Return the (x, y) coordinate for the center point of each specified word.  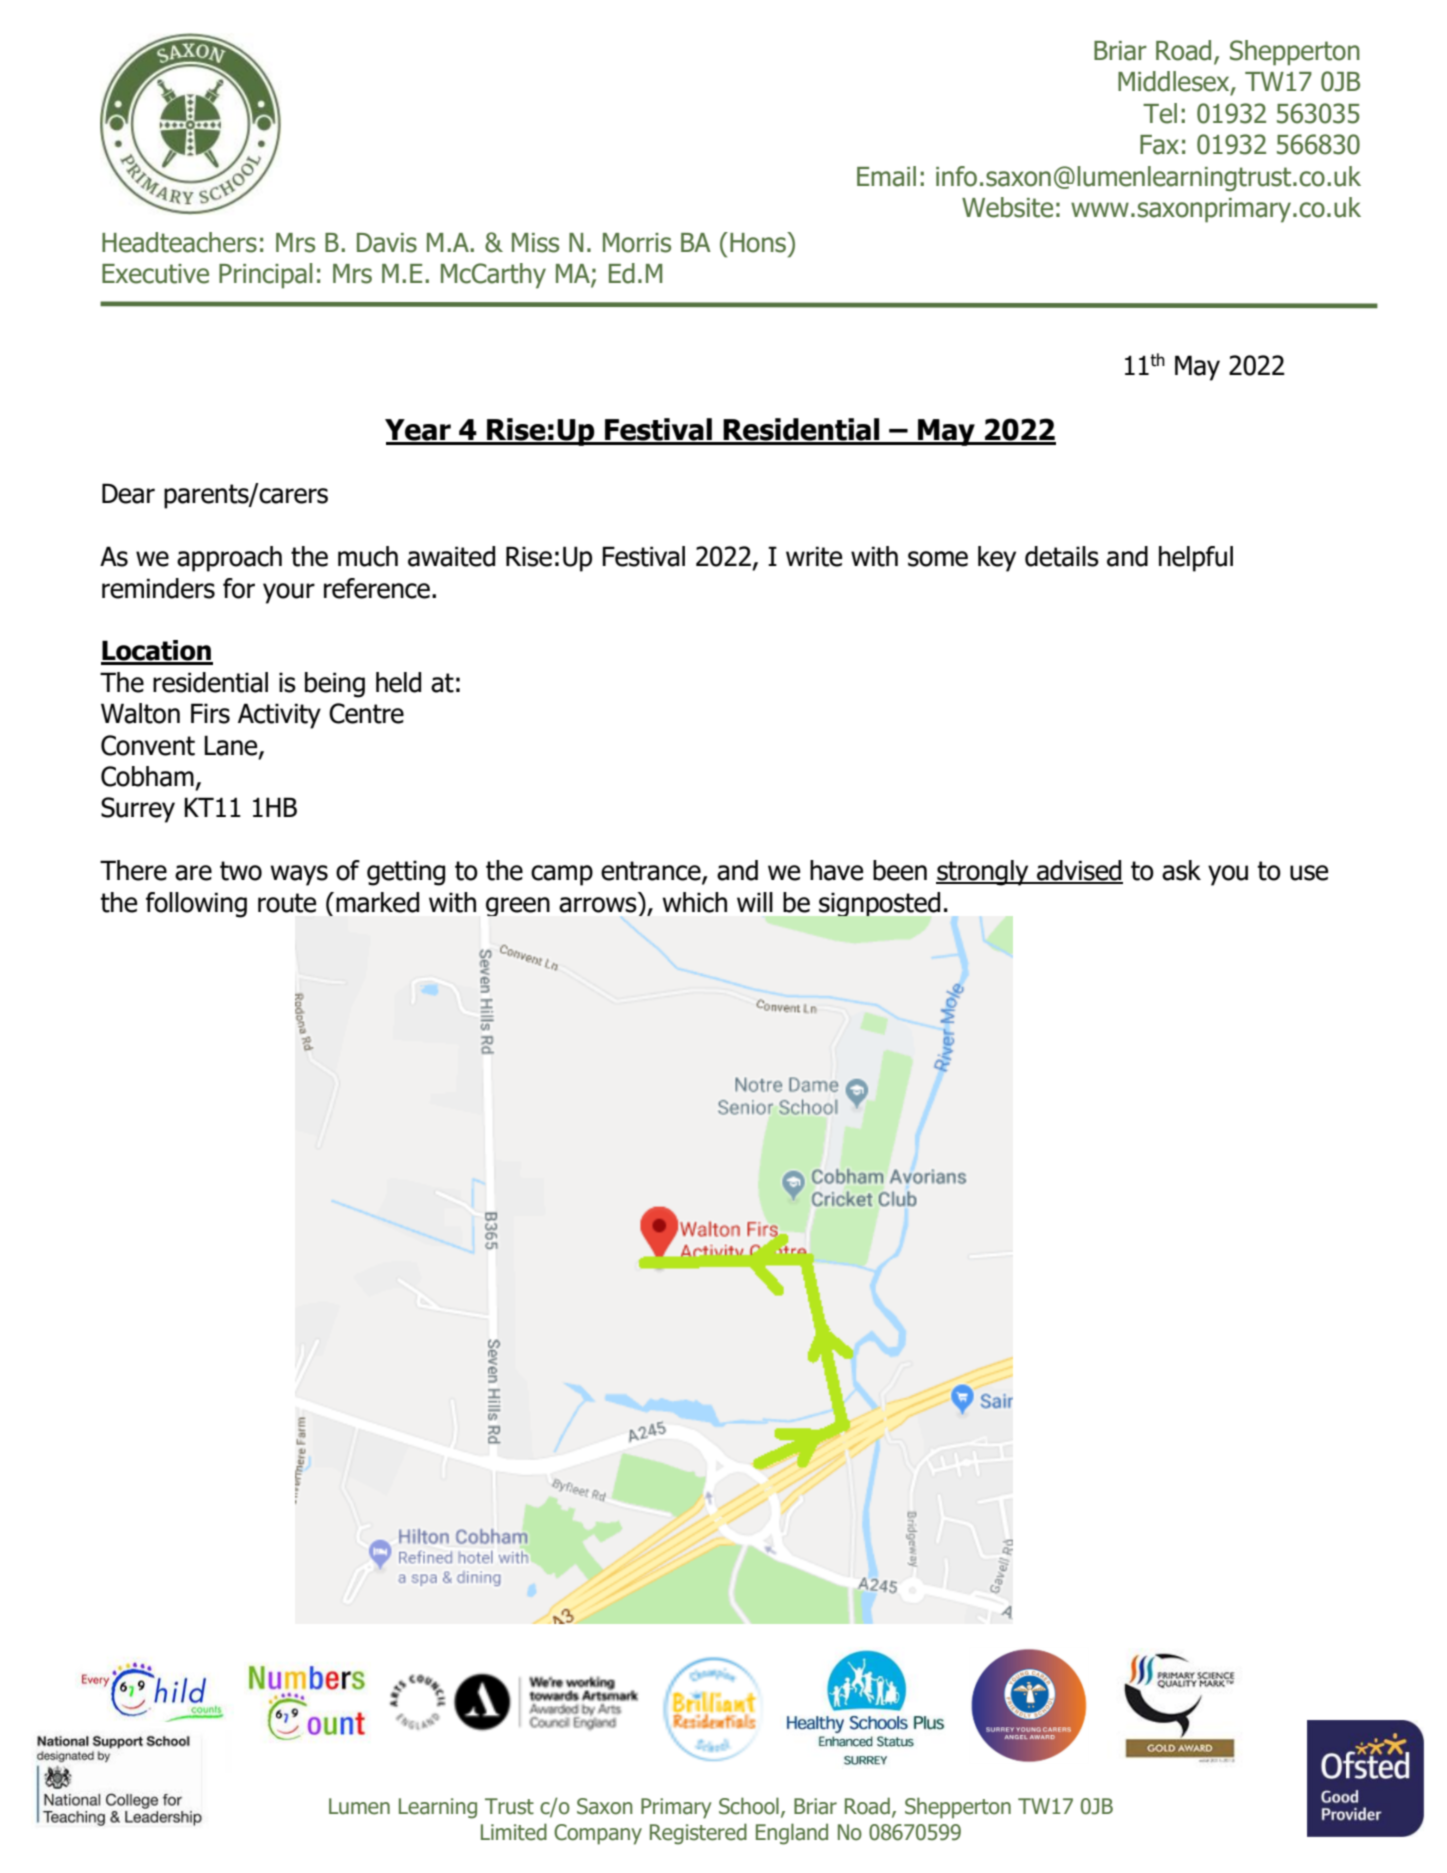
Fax (1159, 145)
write (814, 556)
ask (1181, 870)
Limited (514, 1832)
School (749, 1806)
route (287, 903)
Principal (265, 276)
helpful (1196, 559)
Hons (759, 242)
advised (1079, 871)
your (289, 593)
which (694, 902)
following (196, 905)
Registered (698, 1834)
